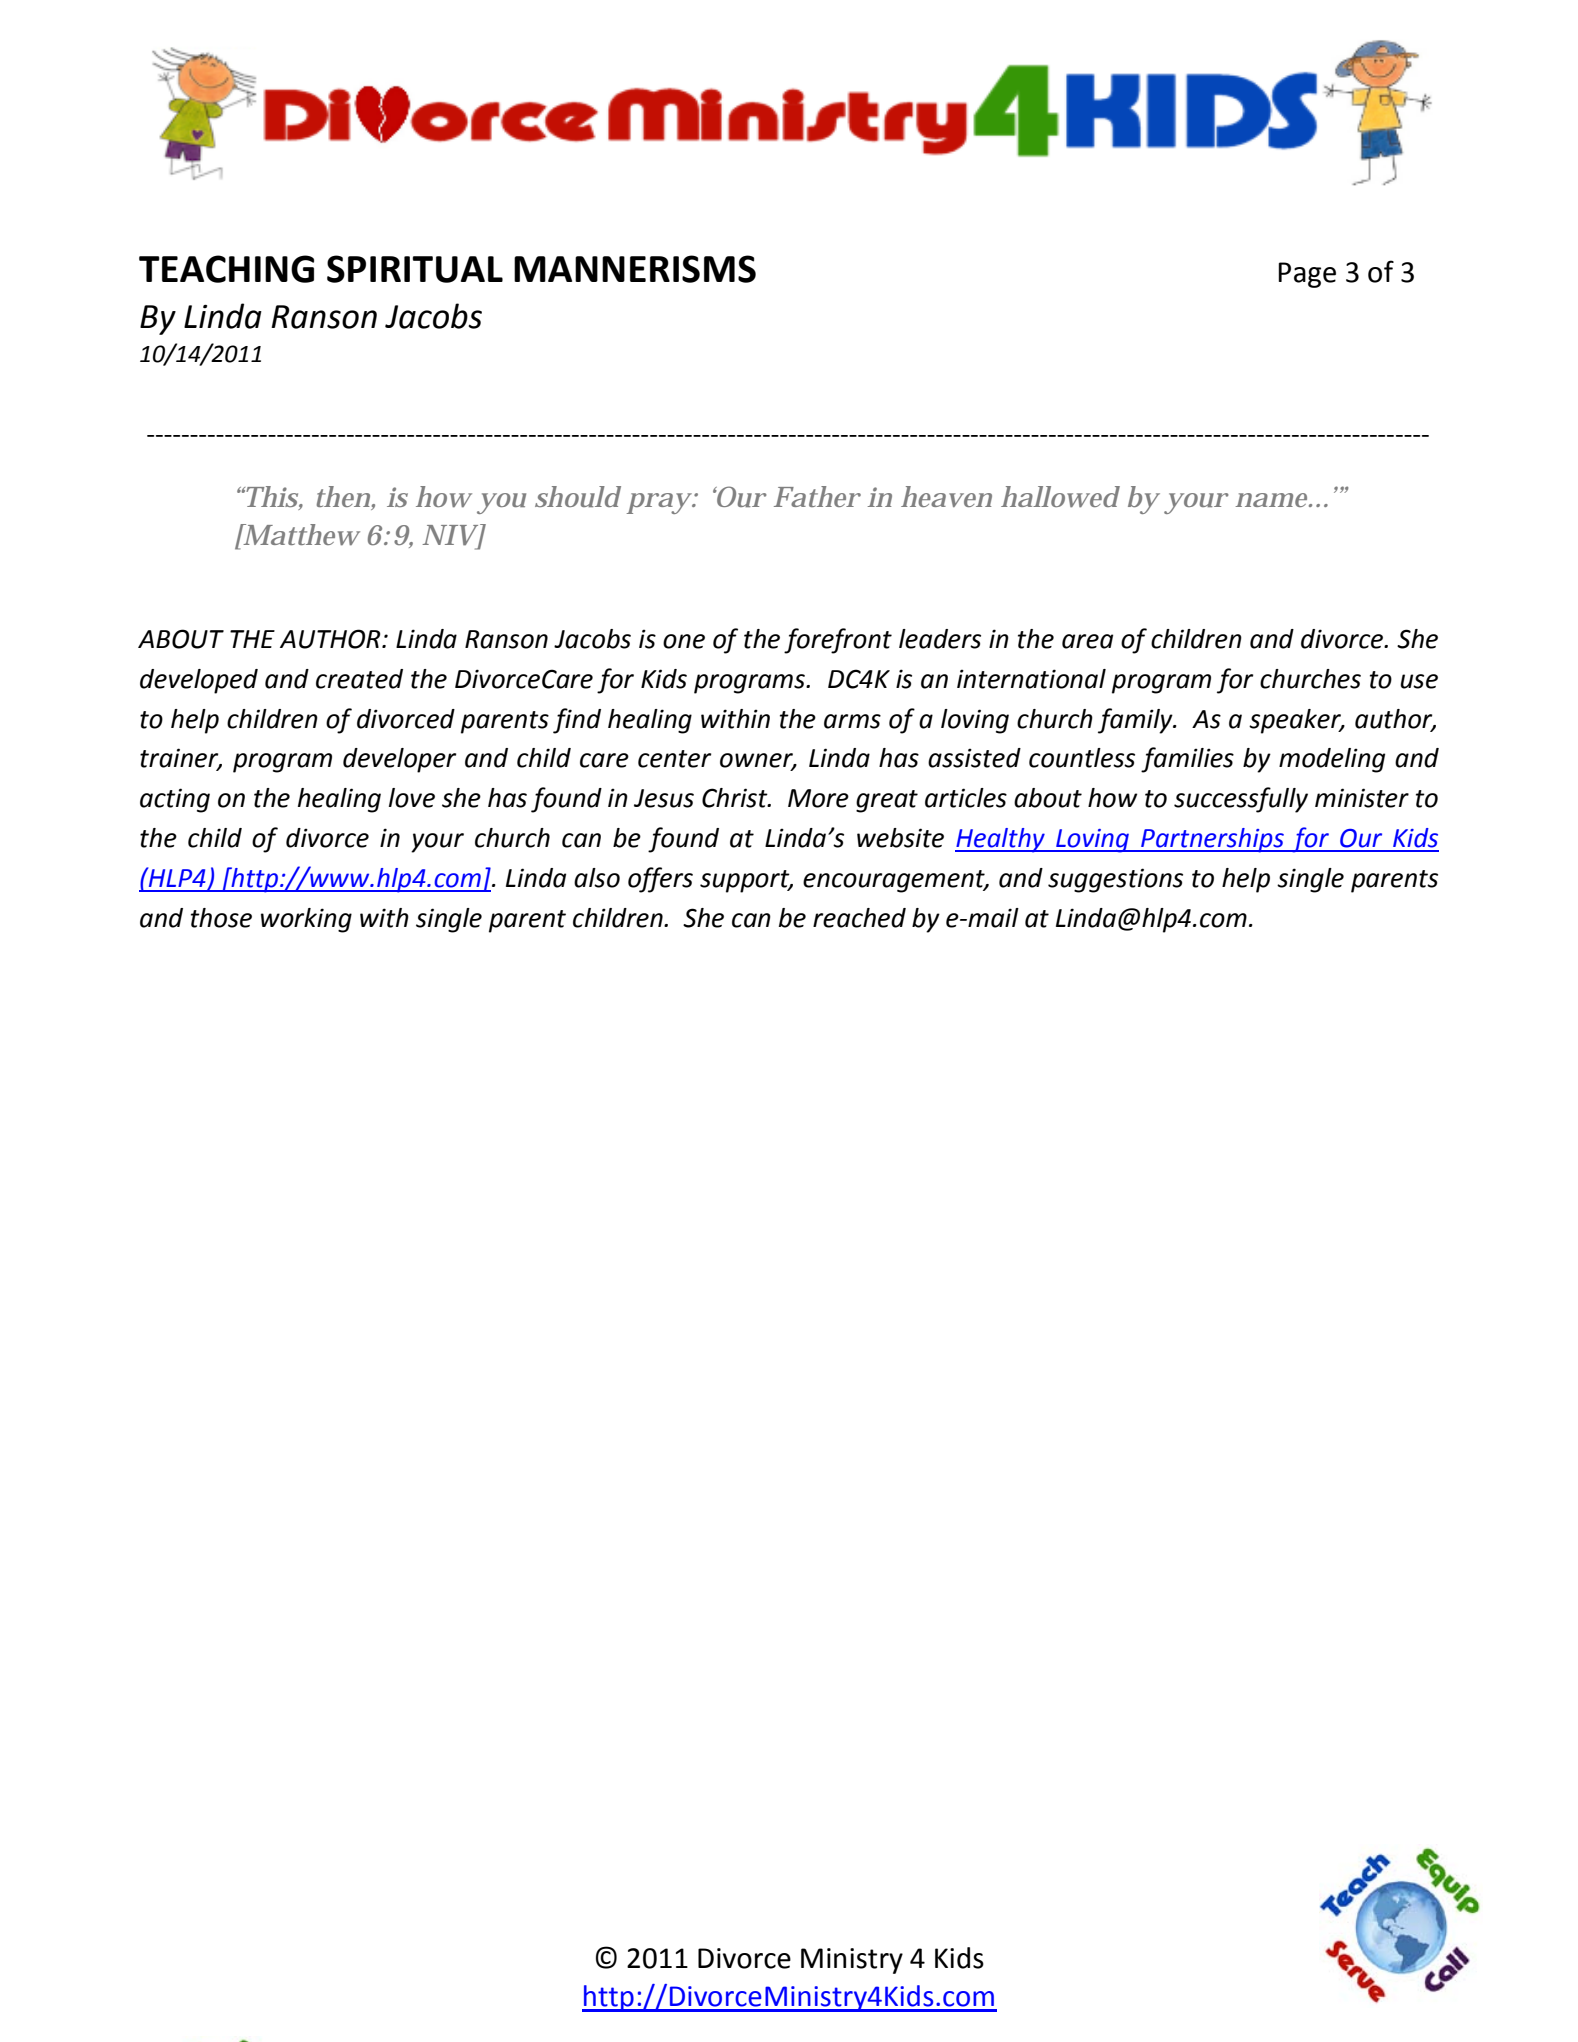 Image resolution: width=1578 pixels, height=2042 pixels. I want to click on arms, so click(852, 721).
